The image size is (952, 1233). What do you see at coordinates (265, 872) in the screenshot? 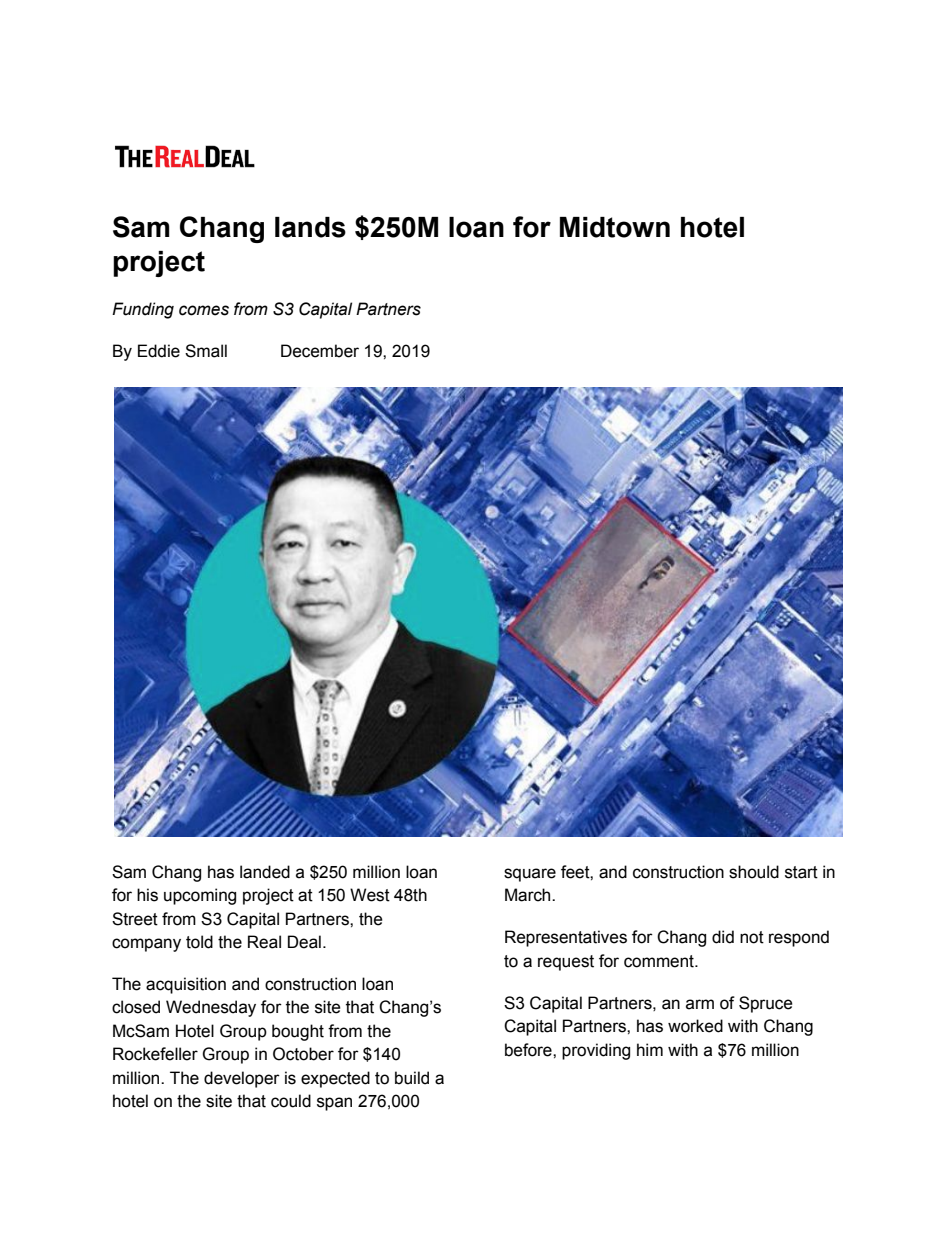
I see `landed` at bounding box center [265, 872].
